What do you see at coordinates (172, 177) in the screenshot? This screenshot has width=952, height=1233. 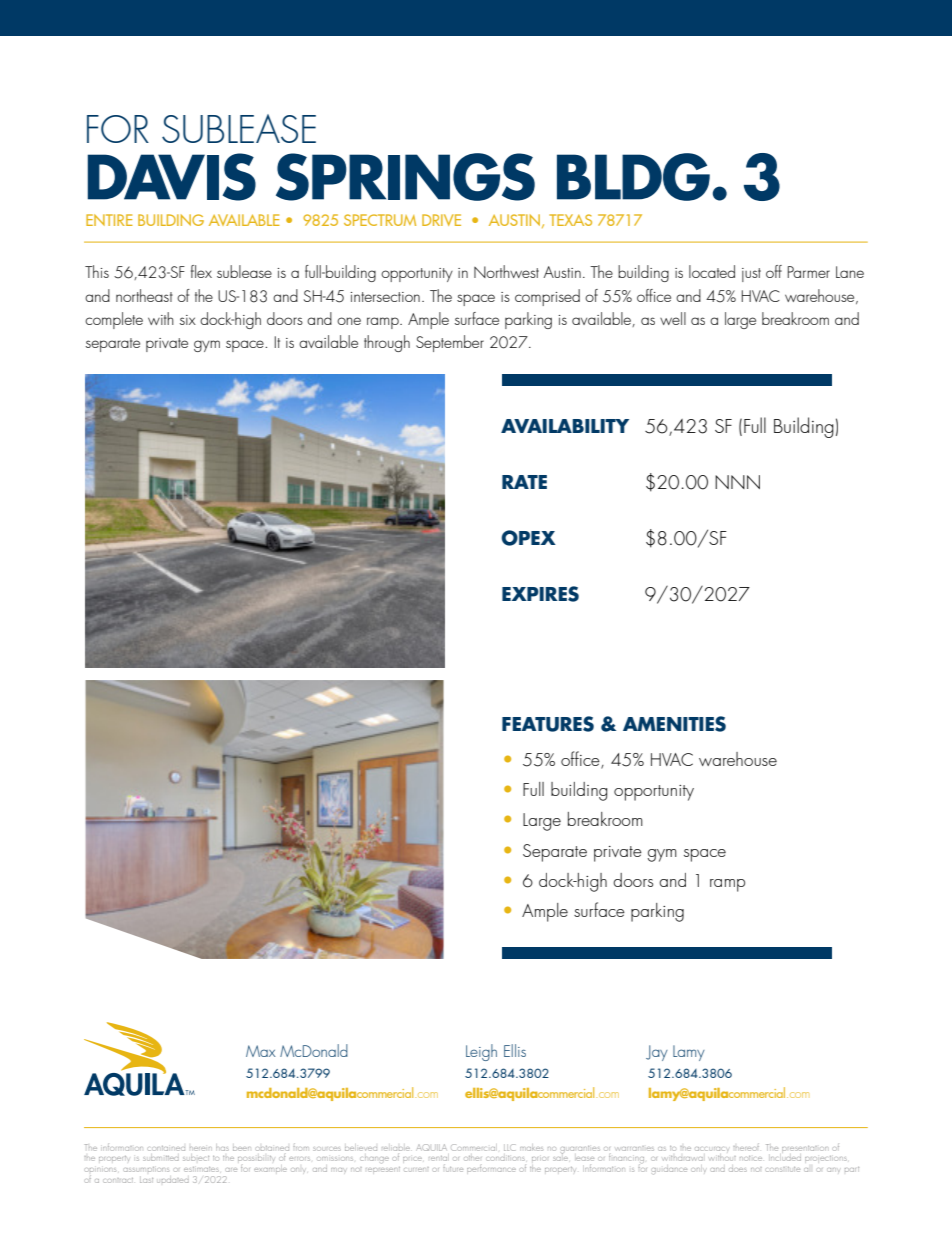 I see `DAVIS` at bounding box center [172, 177].
